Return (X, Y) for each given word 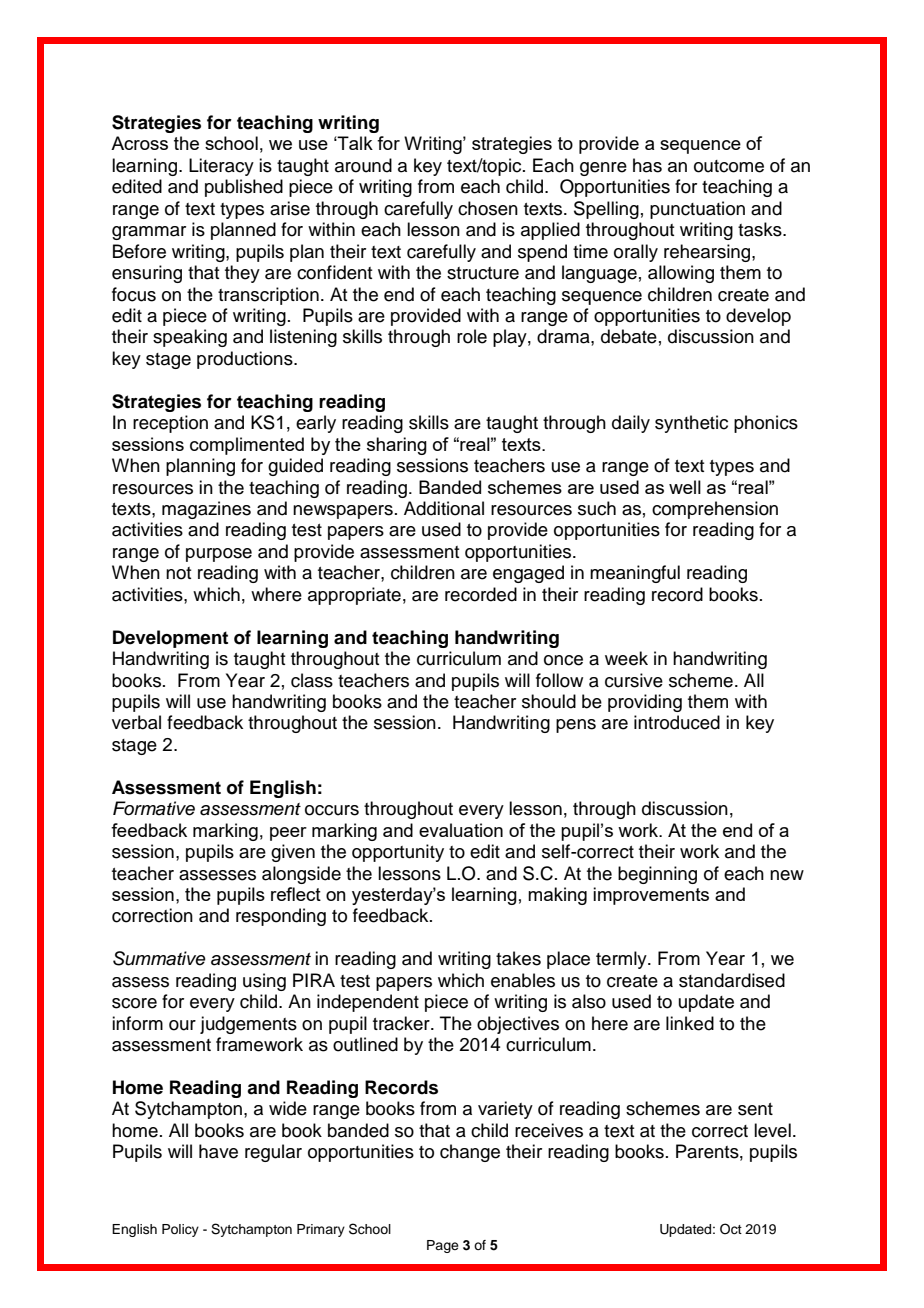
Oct (731, 1229)
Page (443, 1246)
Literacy (221, 167)
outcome (729, 166)
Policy (180, 1230)
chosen (488, 208)
